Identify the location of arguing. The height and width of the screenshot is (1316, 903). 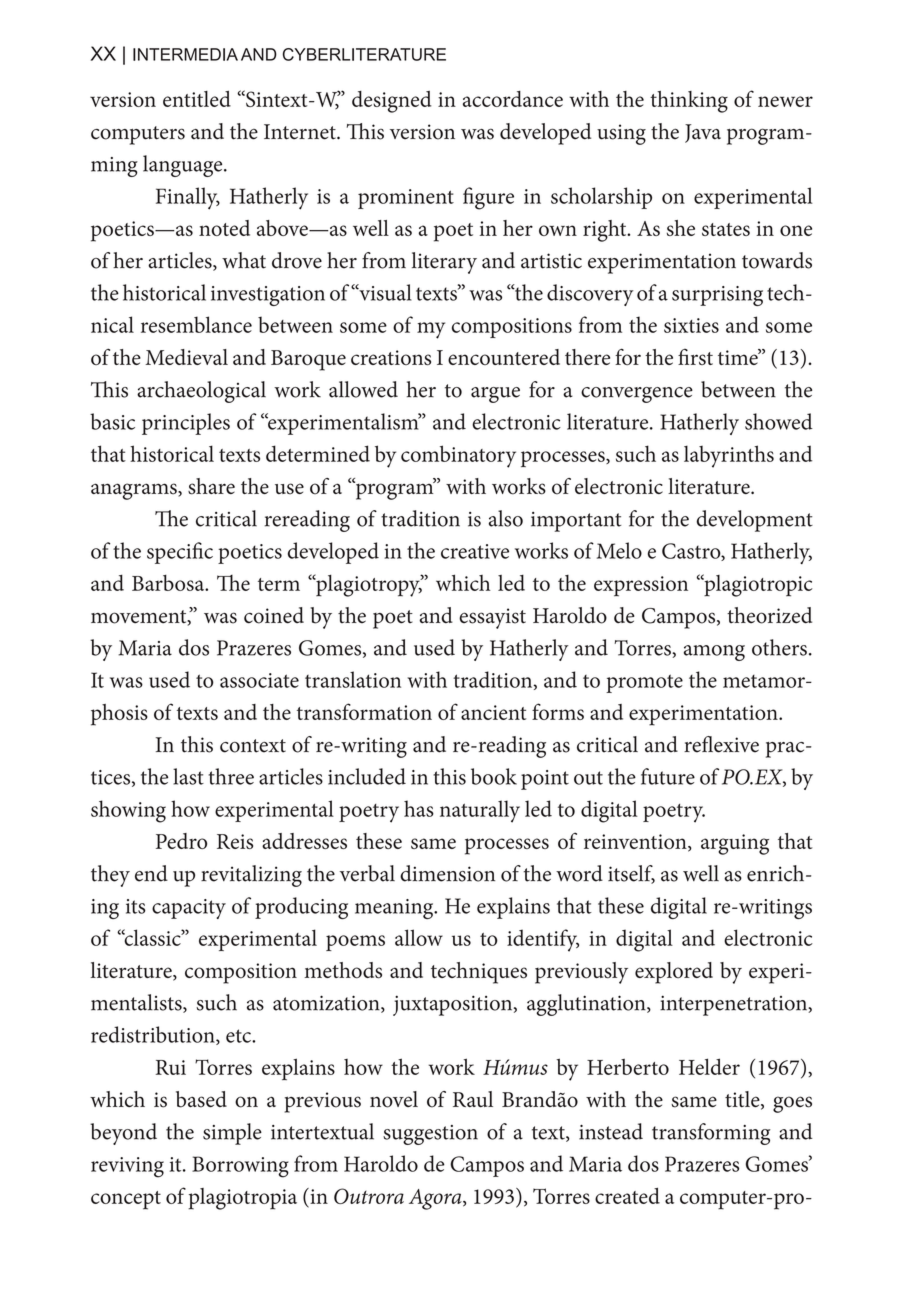
(735, 844).
